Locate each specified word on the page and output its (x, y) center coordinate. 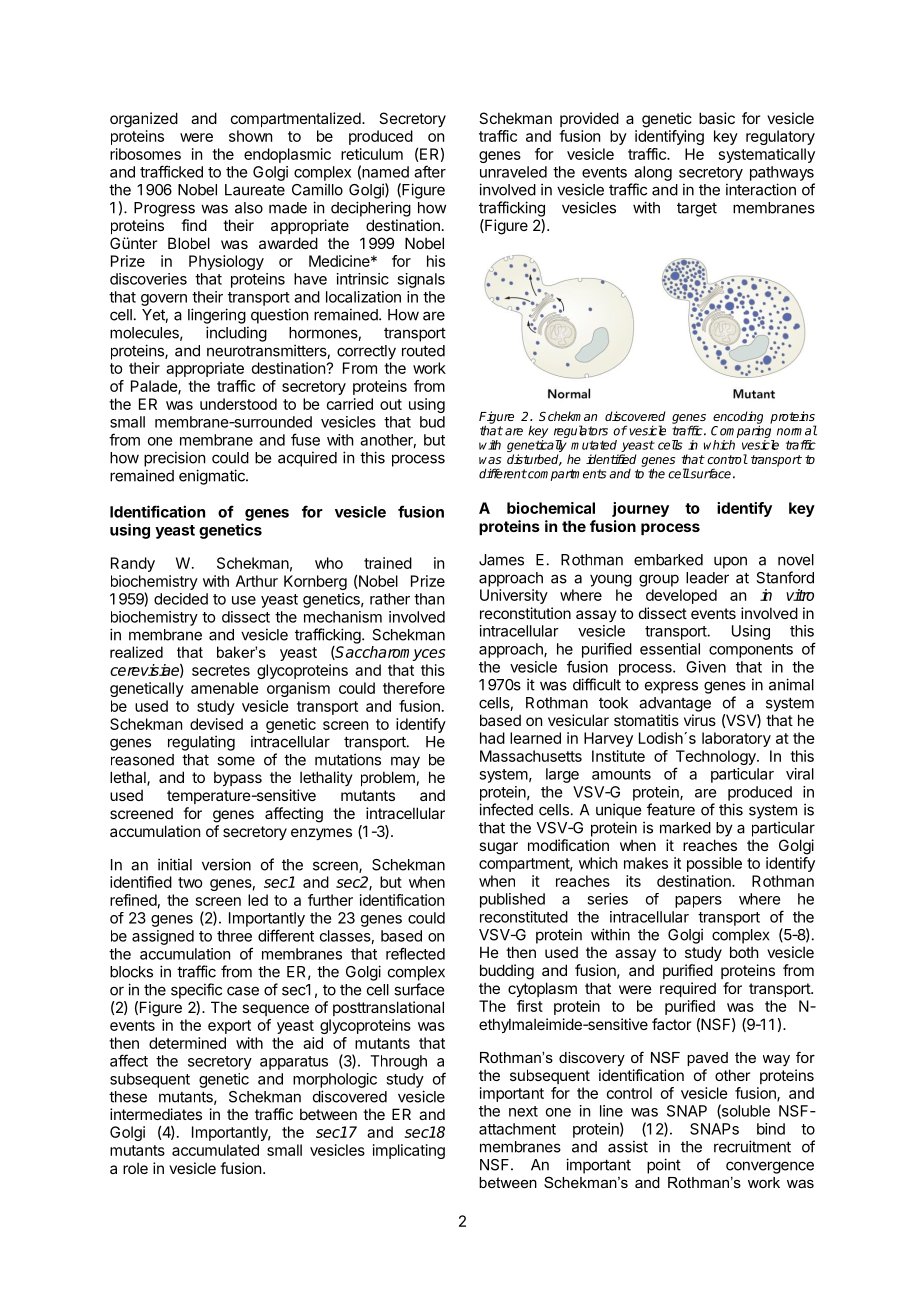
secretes (221, 670)
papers (698, 902)
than (429, 599)
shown (250, 136)
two (190, 882)
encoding (738, 418)
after (430, 171)
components (751, 651)
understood (238, 404)
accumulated (215, 1150)
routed (423, 351)
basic (717, 118)
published (512, 900)
